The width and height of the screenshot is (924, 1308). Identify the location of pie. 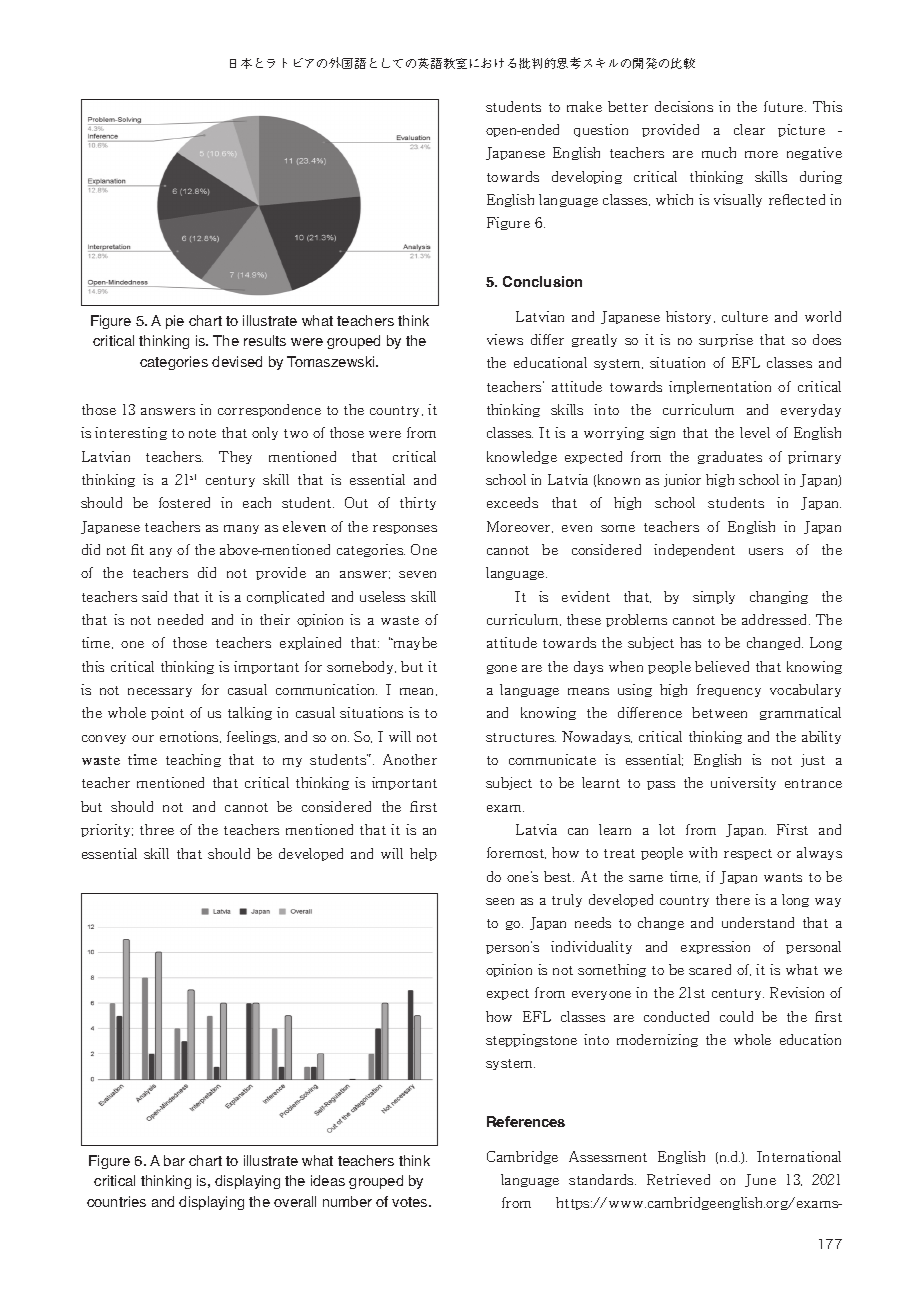
(175, 322).
